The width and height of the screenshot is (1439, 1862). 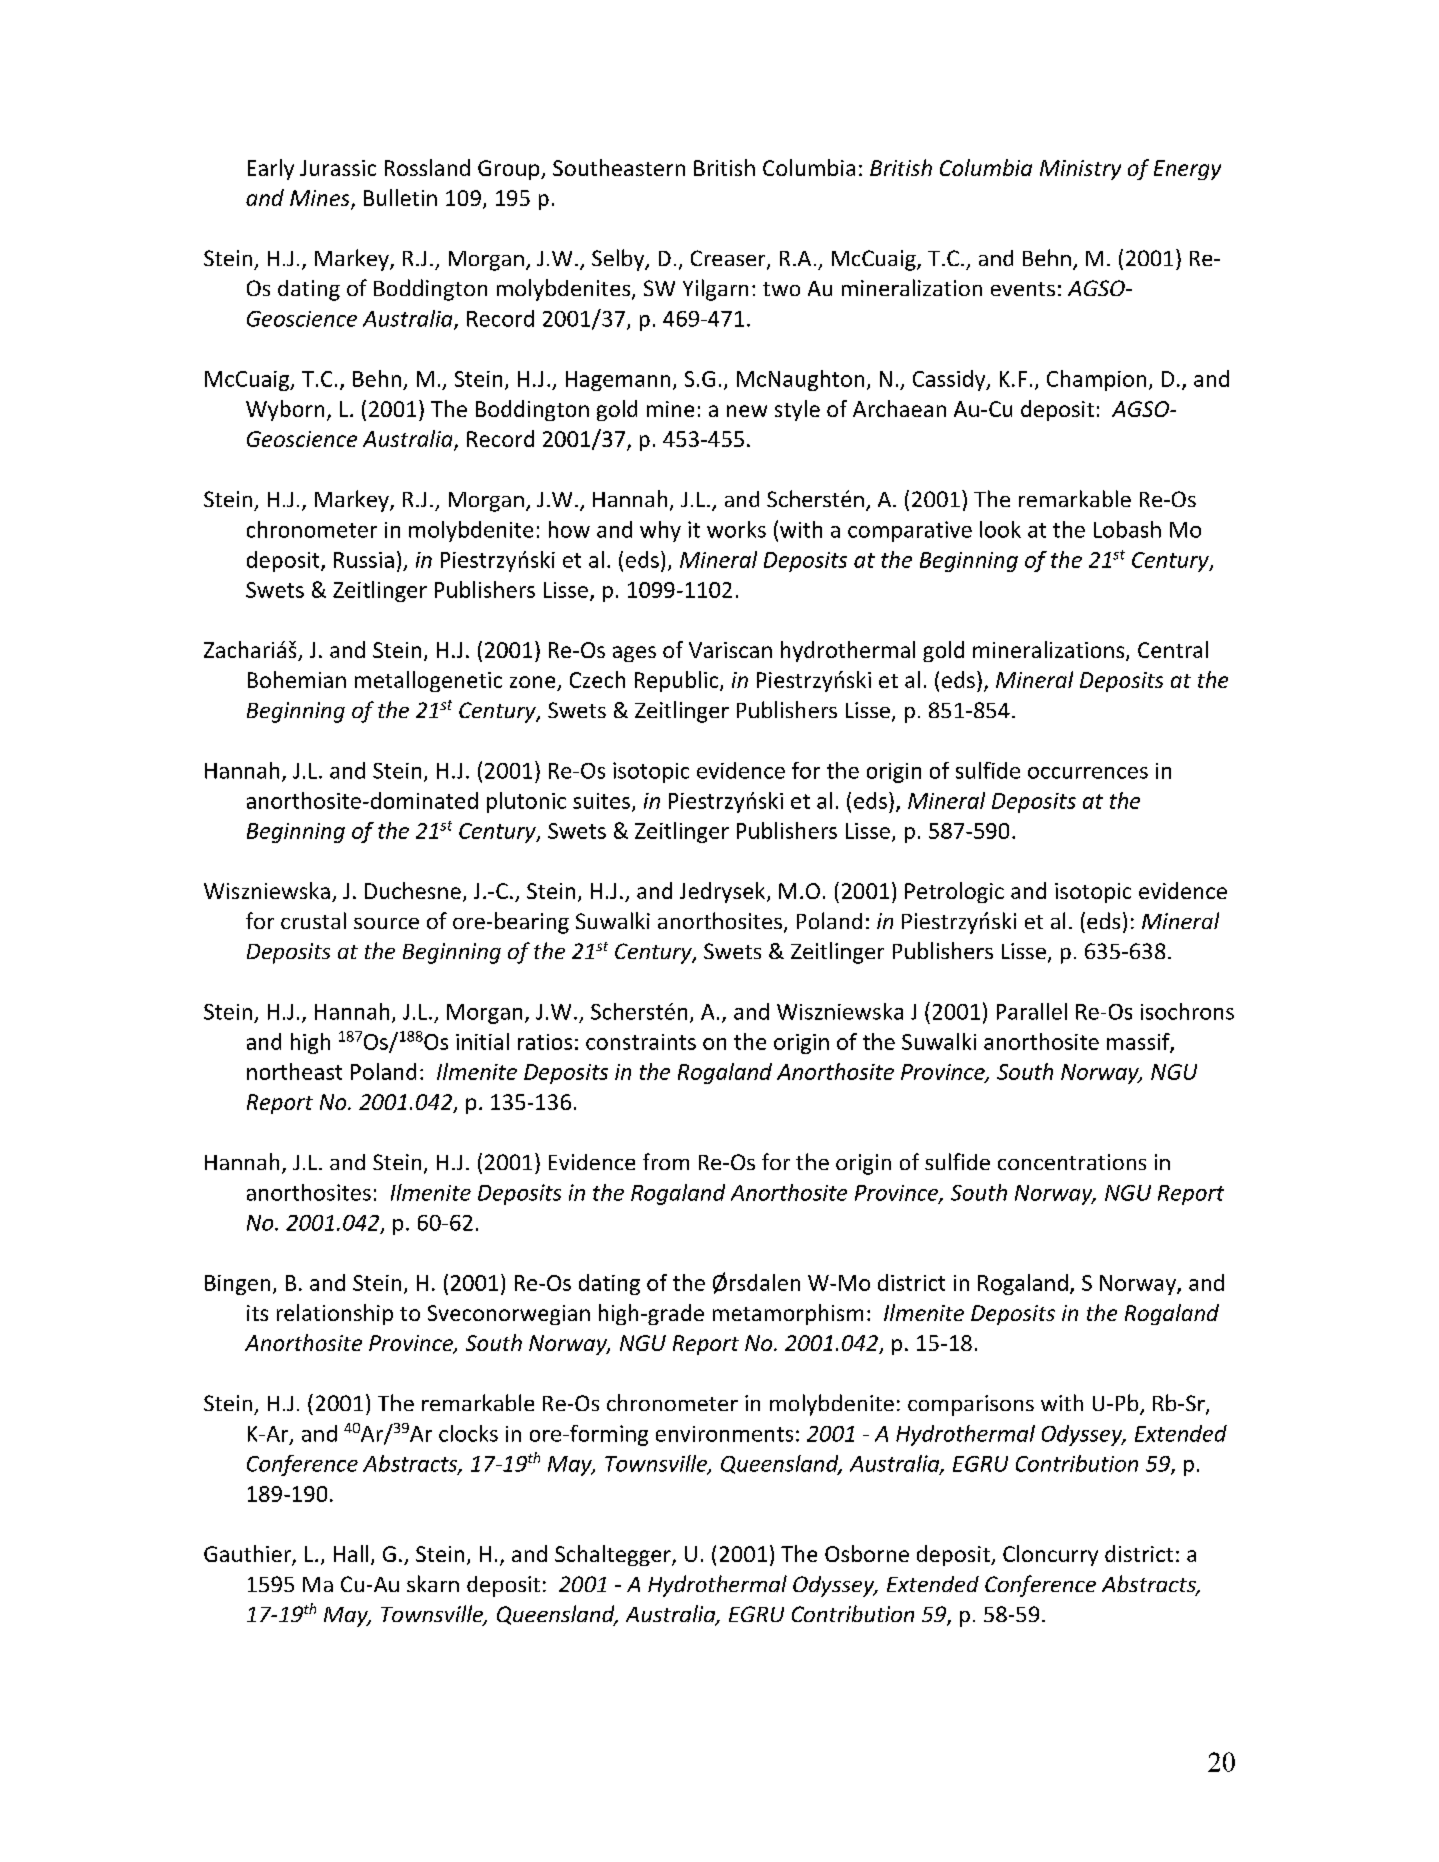 What do you see at coordinates (400, 197) in the screenshot?
I see `Bulletin` at bounding box center [400, 197].
